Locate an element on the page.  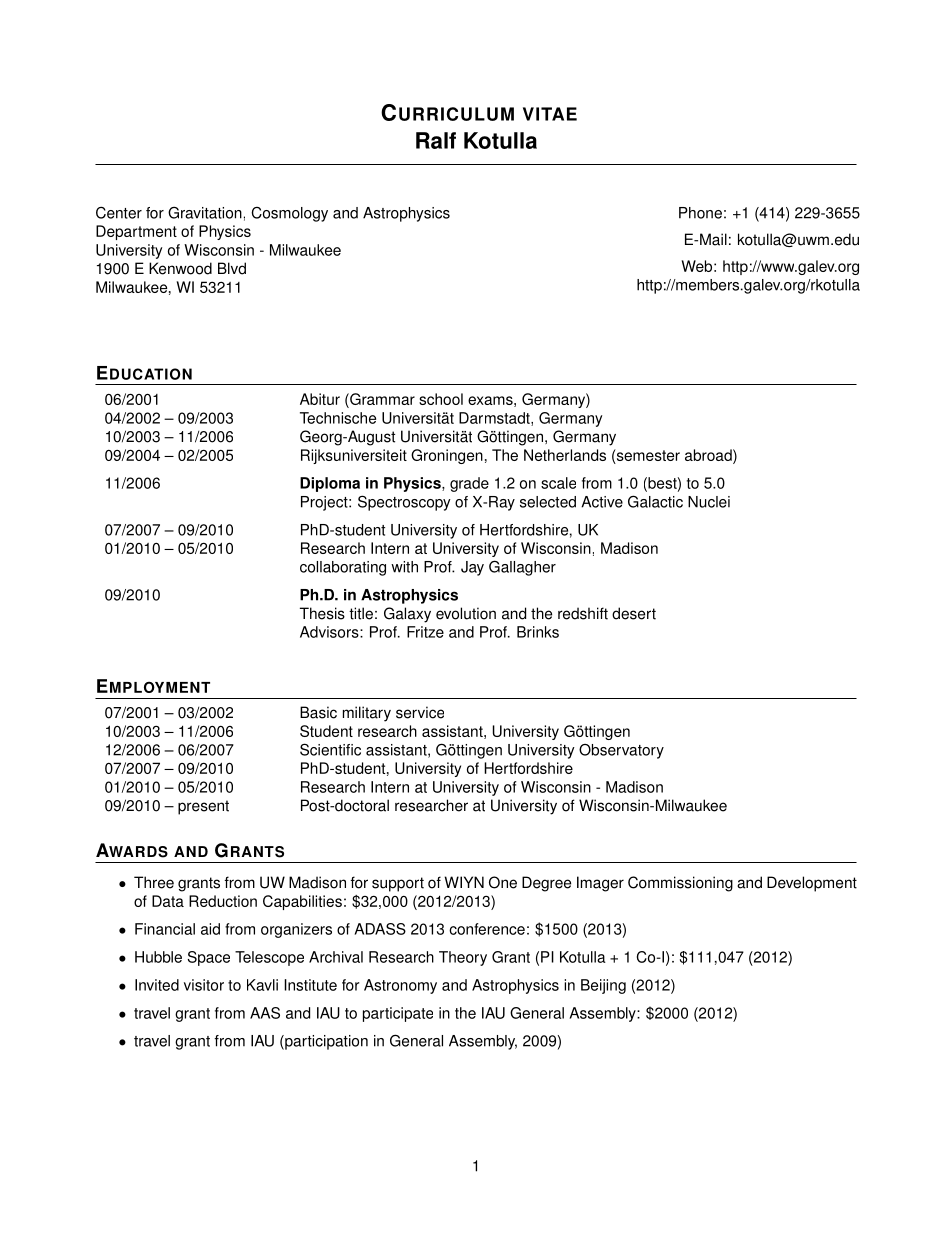
desert is located at coordinates (634, 613).
